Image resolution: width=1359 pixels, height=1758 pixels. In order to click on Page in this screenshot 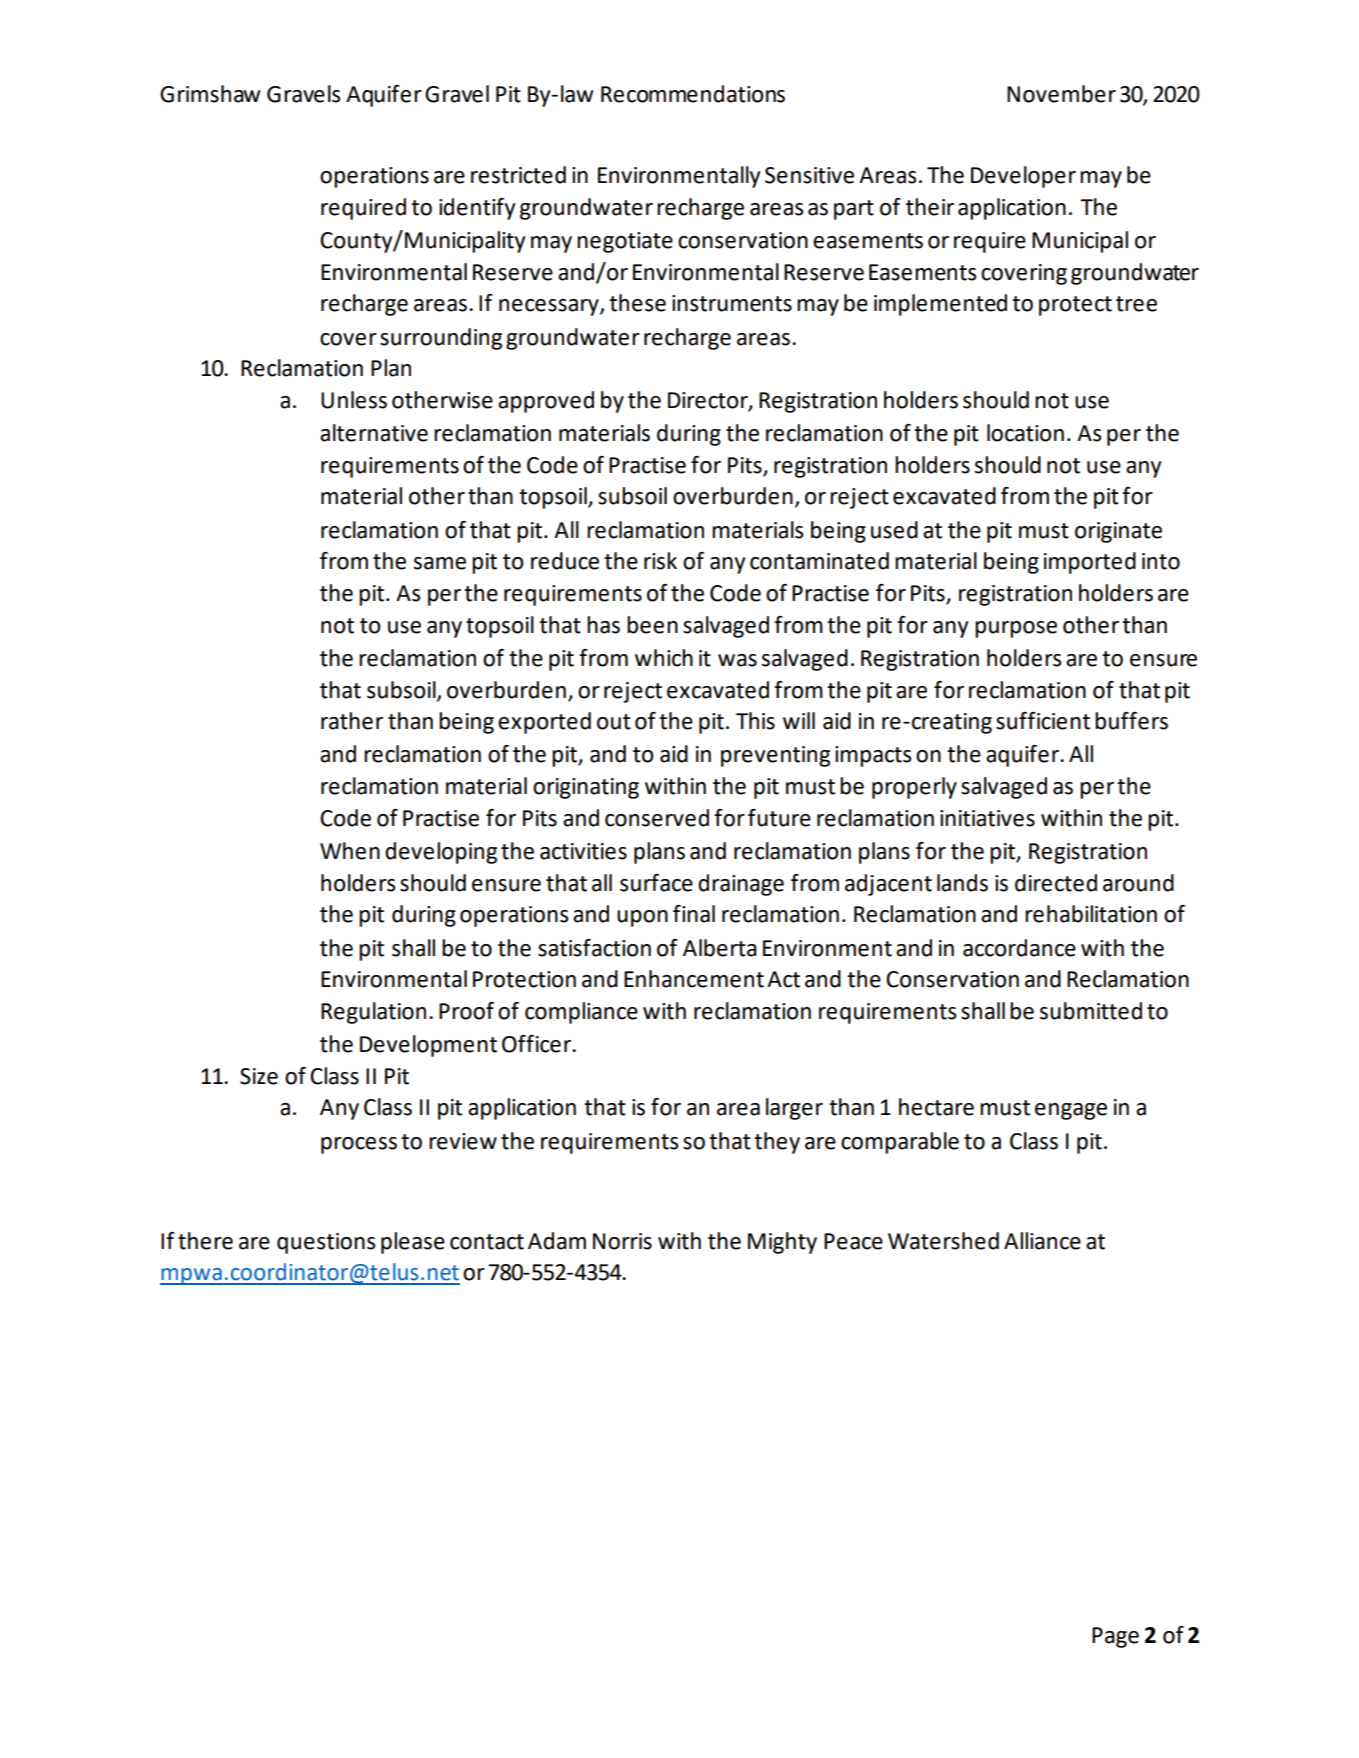, I will do `click(1115, 1637)`.
